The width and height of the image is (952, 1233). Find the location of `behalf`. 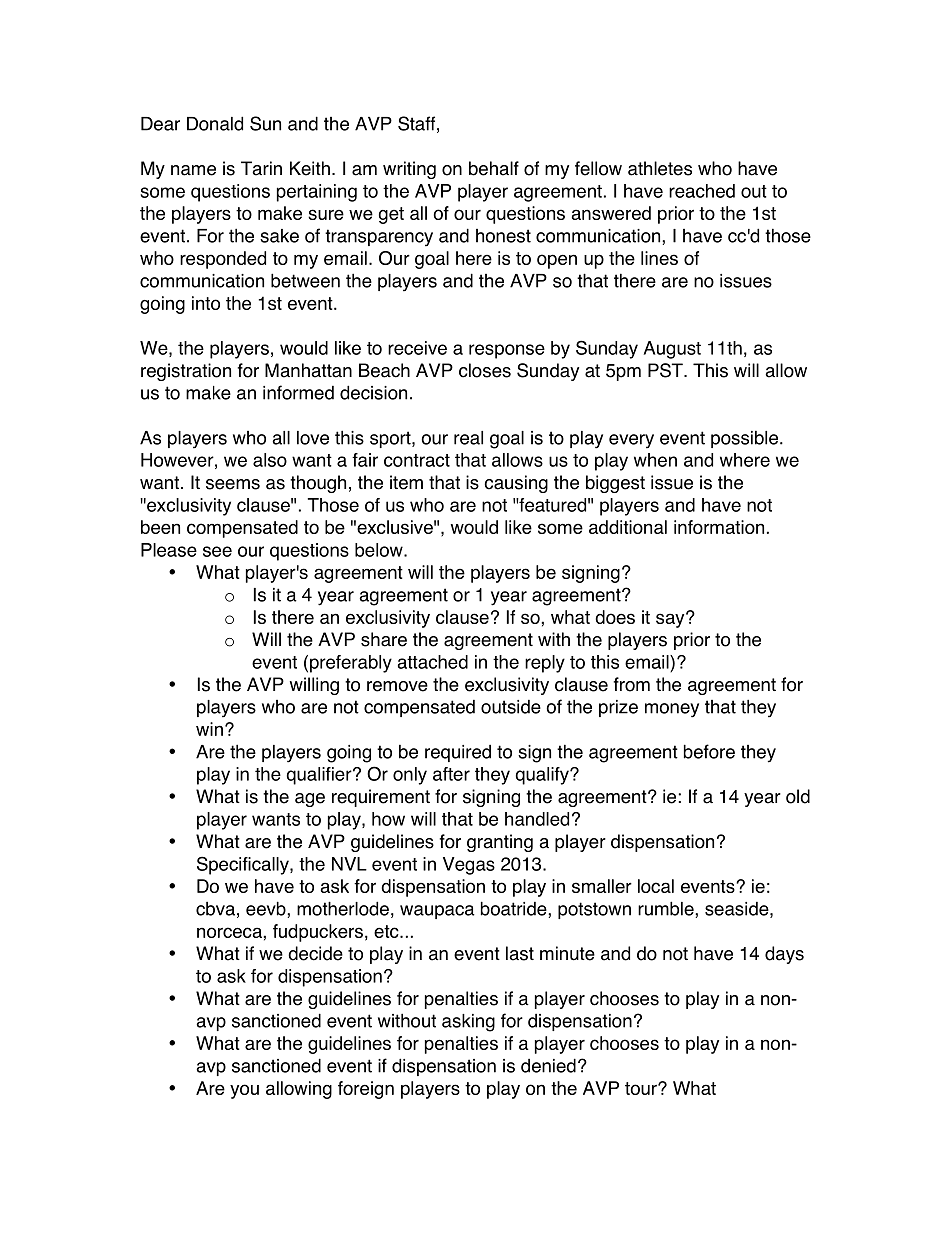

behalf is located at coordinates (494, 168).
